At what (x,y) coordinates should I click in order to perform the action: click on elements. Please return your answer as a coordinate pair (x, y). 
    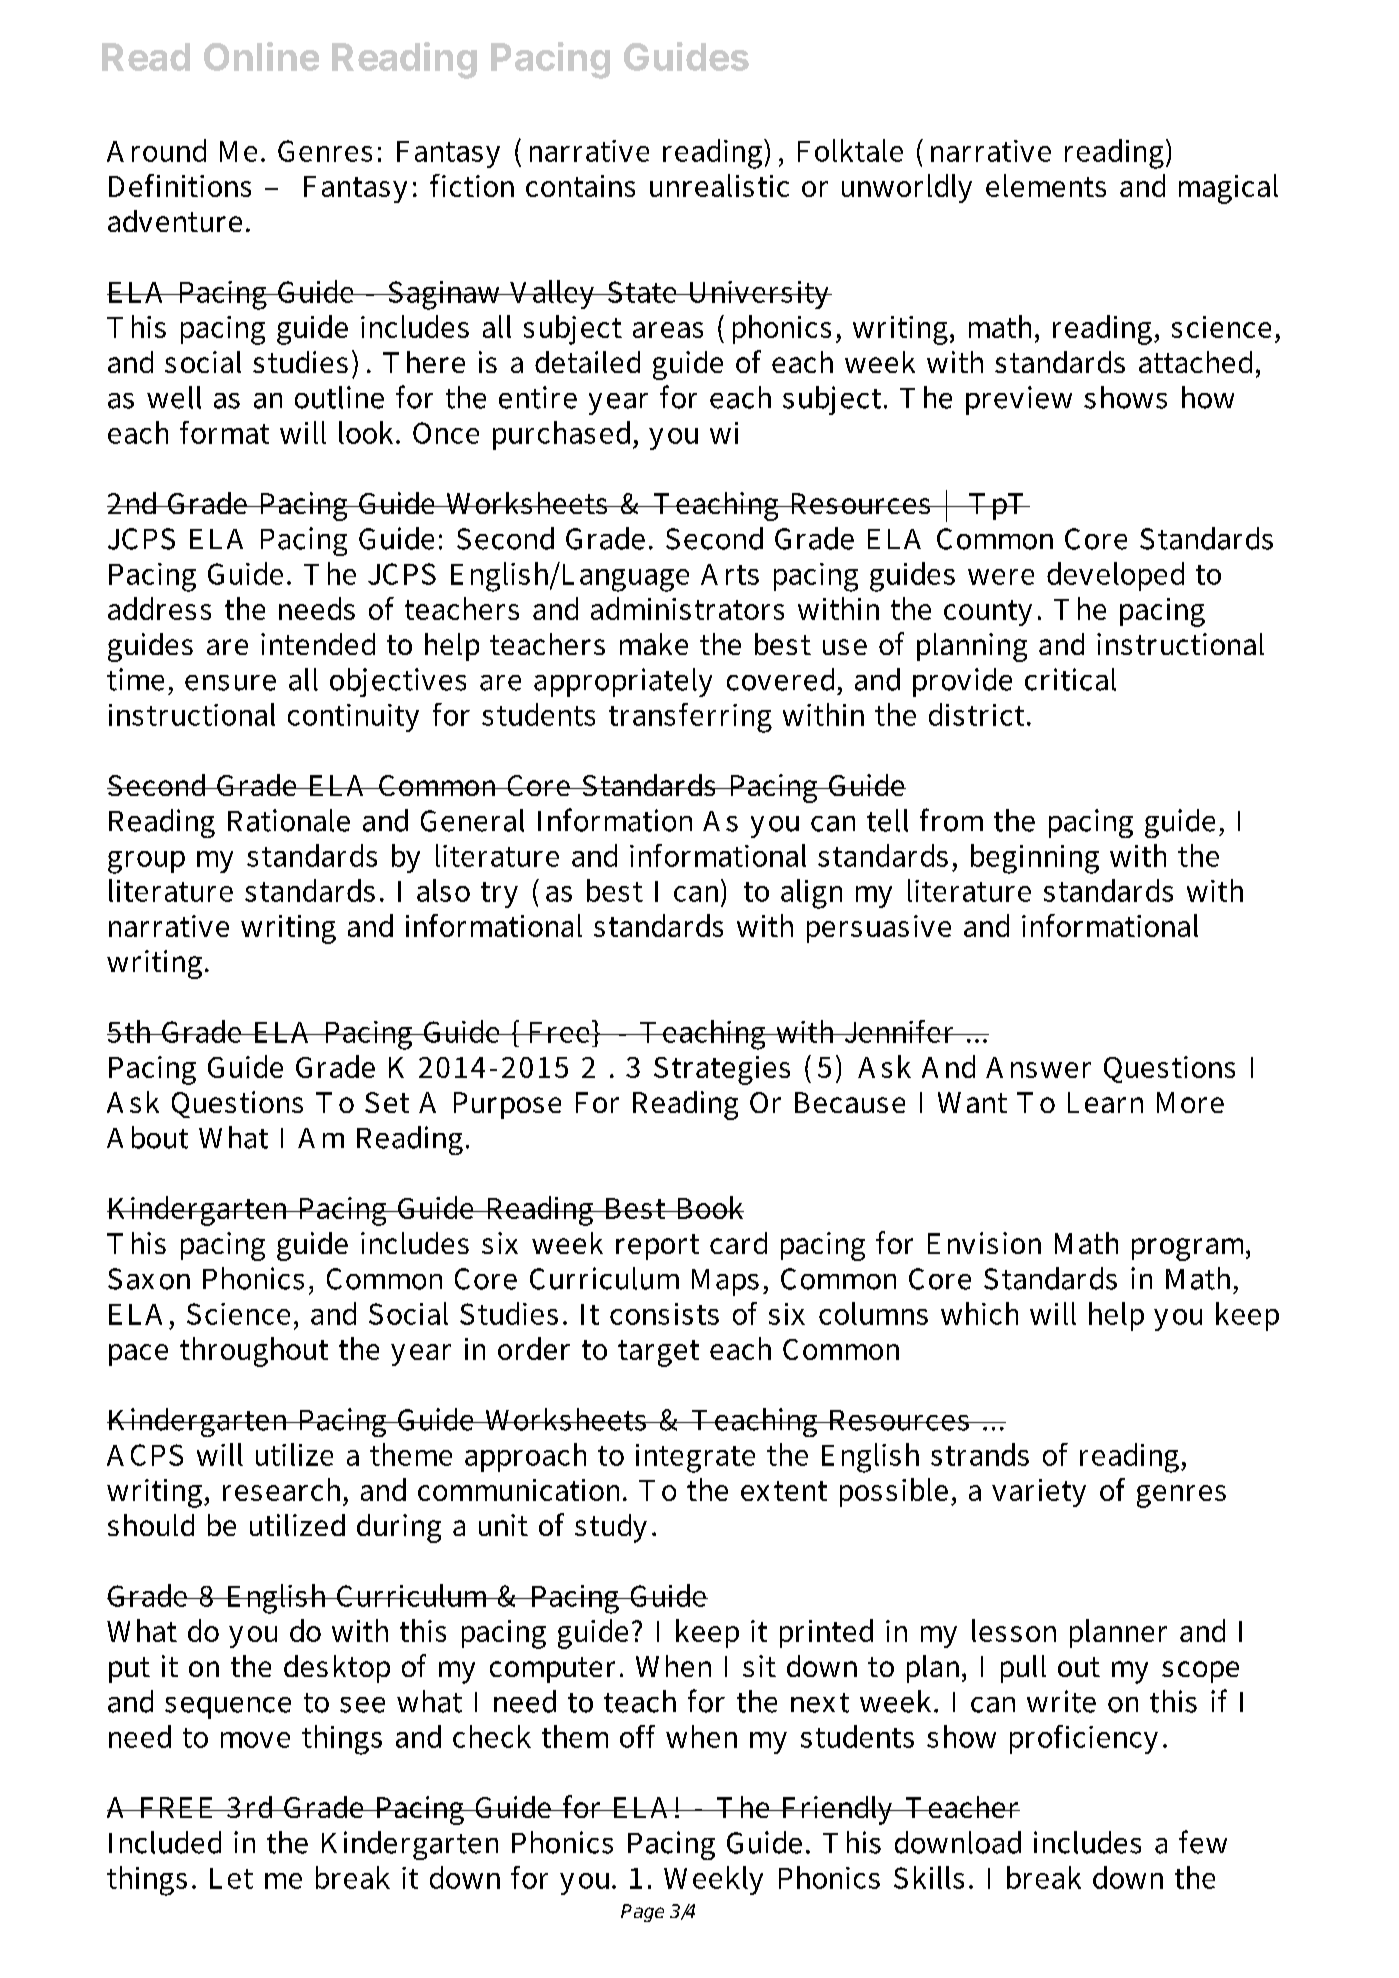
    Looking at the image, I should click on (1046, 185).
